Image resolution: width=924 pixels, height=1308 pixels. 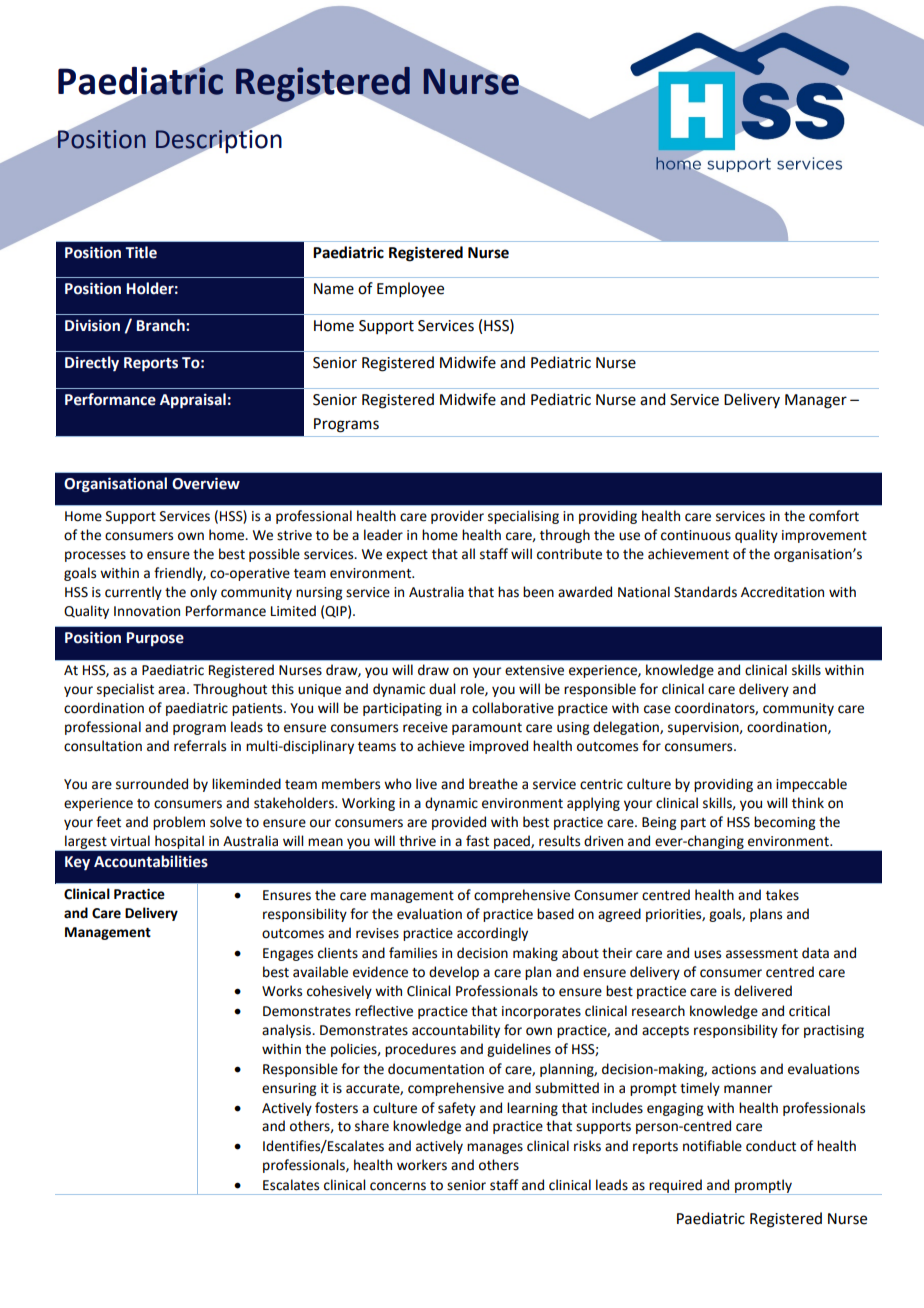 I want to click on Manager, so click(x=816, y=401).
